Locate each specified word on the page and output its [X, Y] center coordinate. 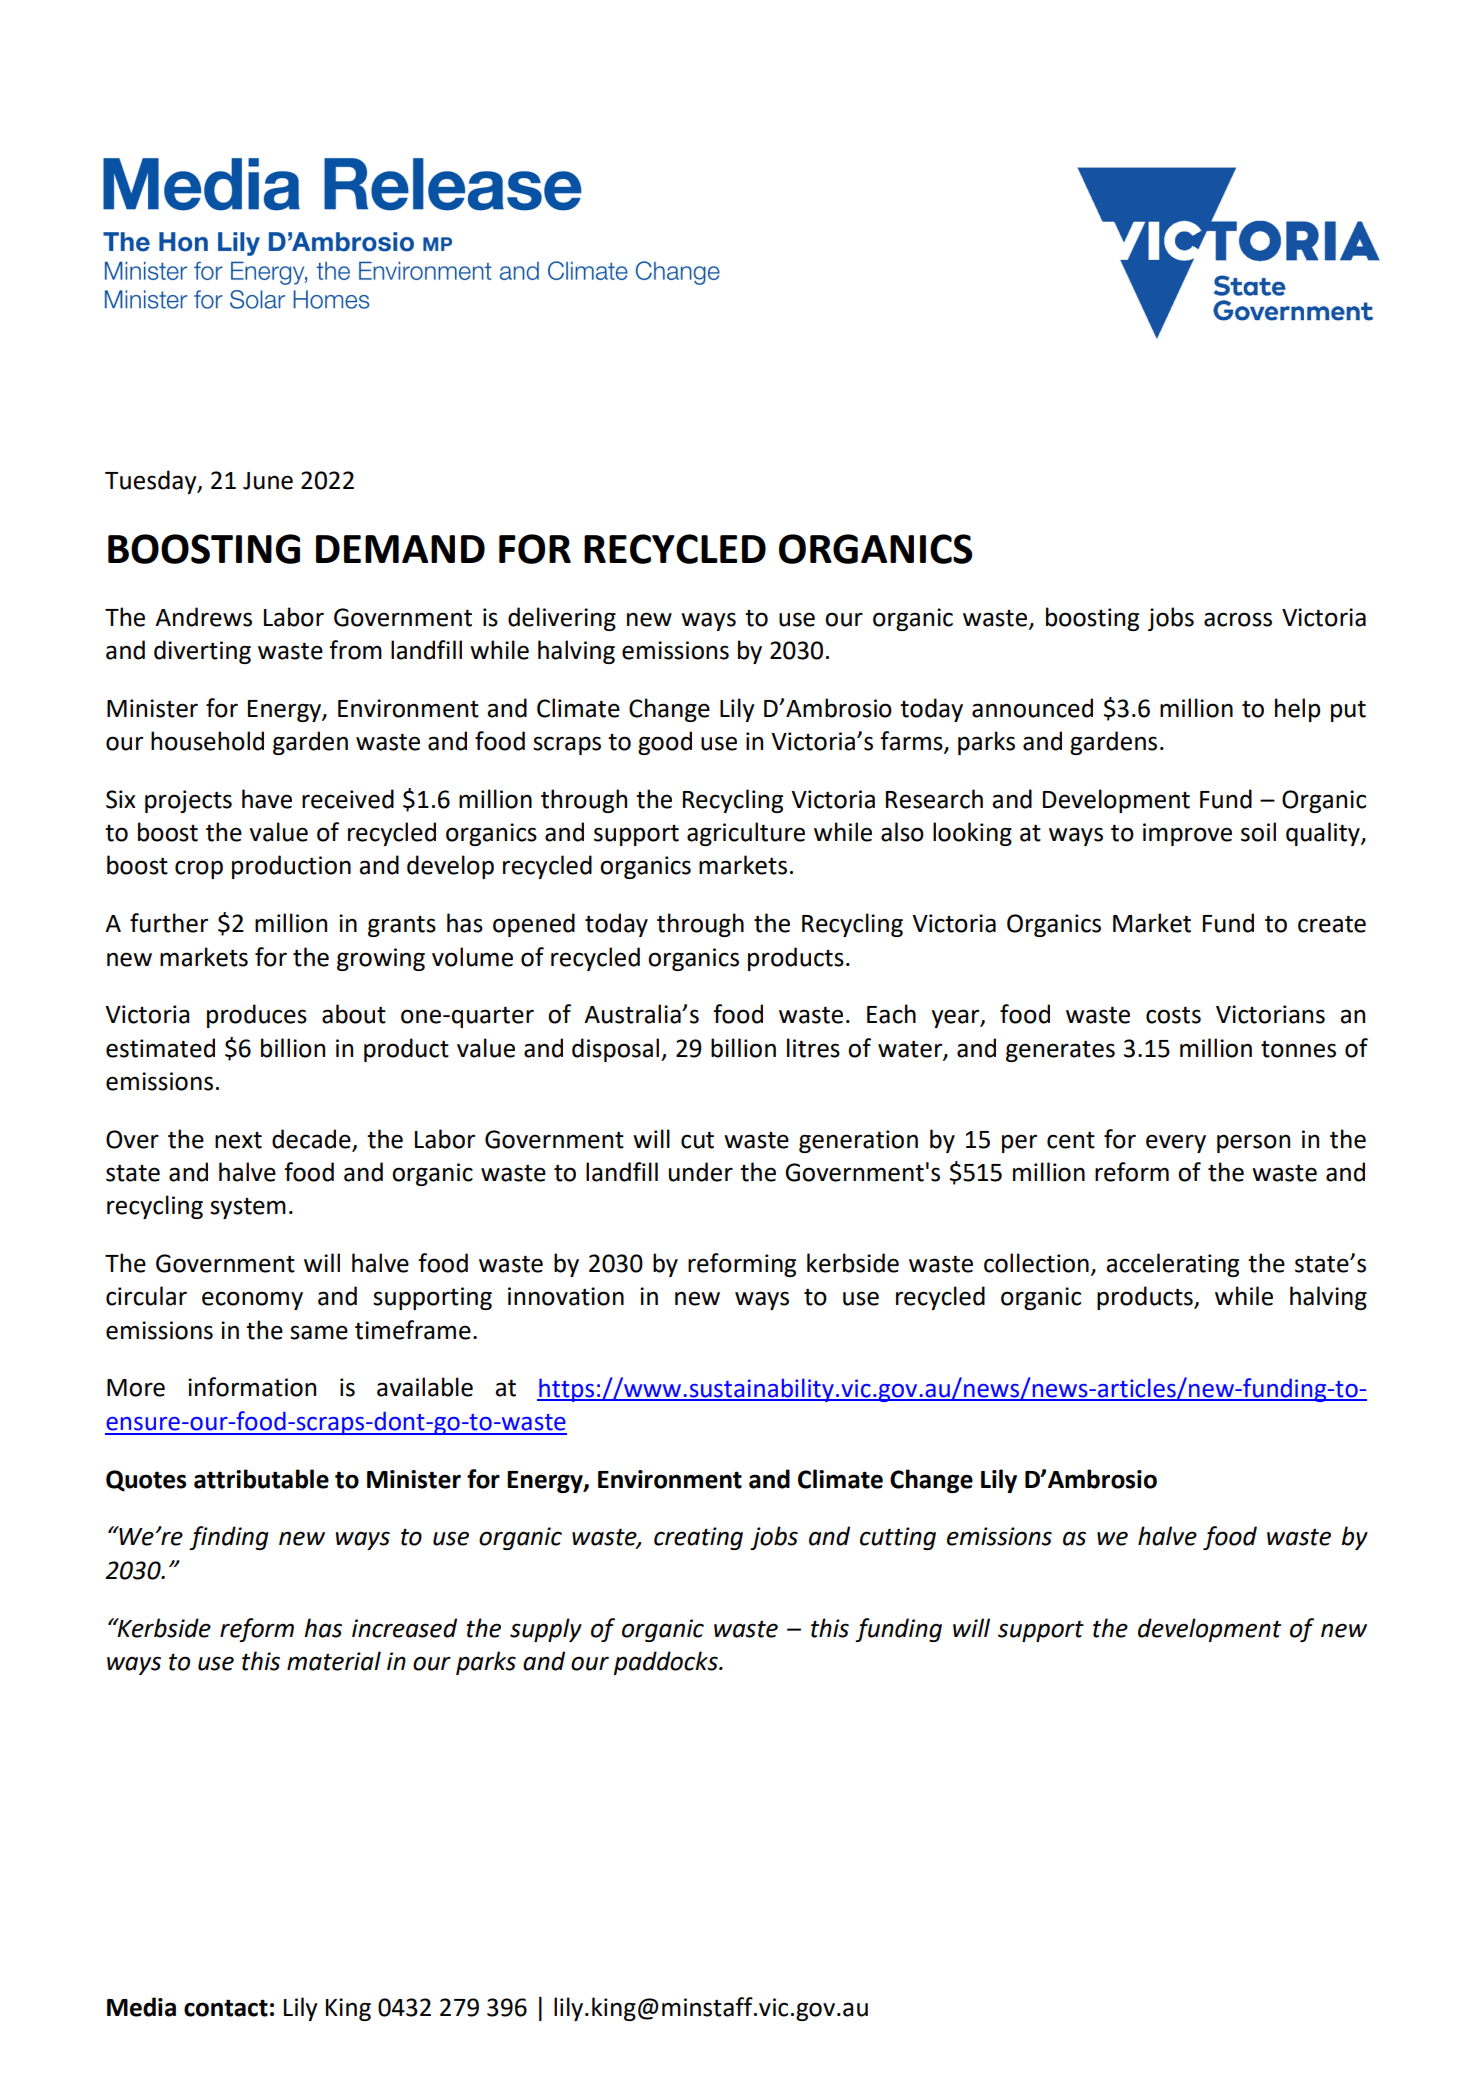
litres [813, 1048]
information [252, 1387]
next [238, 1140]
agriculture [746, 834]
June [268, 481]
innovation [566, 1296]
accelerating [1172, 1265]
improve [1187, 834]
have [267, 799]
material [334, 1661]
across [1238, 619]
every [1176, 1143]
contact [226, 2008]
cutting [898, 1538]
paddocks [667, 1663]
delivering [562, 619]
